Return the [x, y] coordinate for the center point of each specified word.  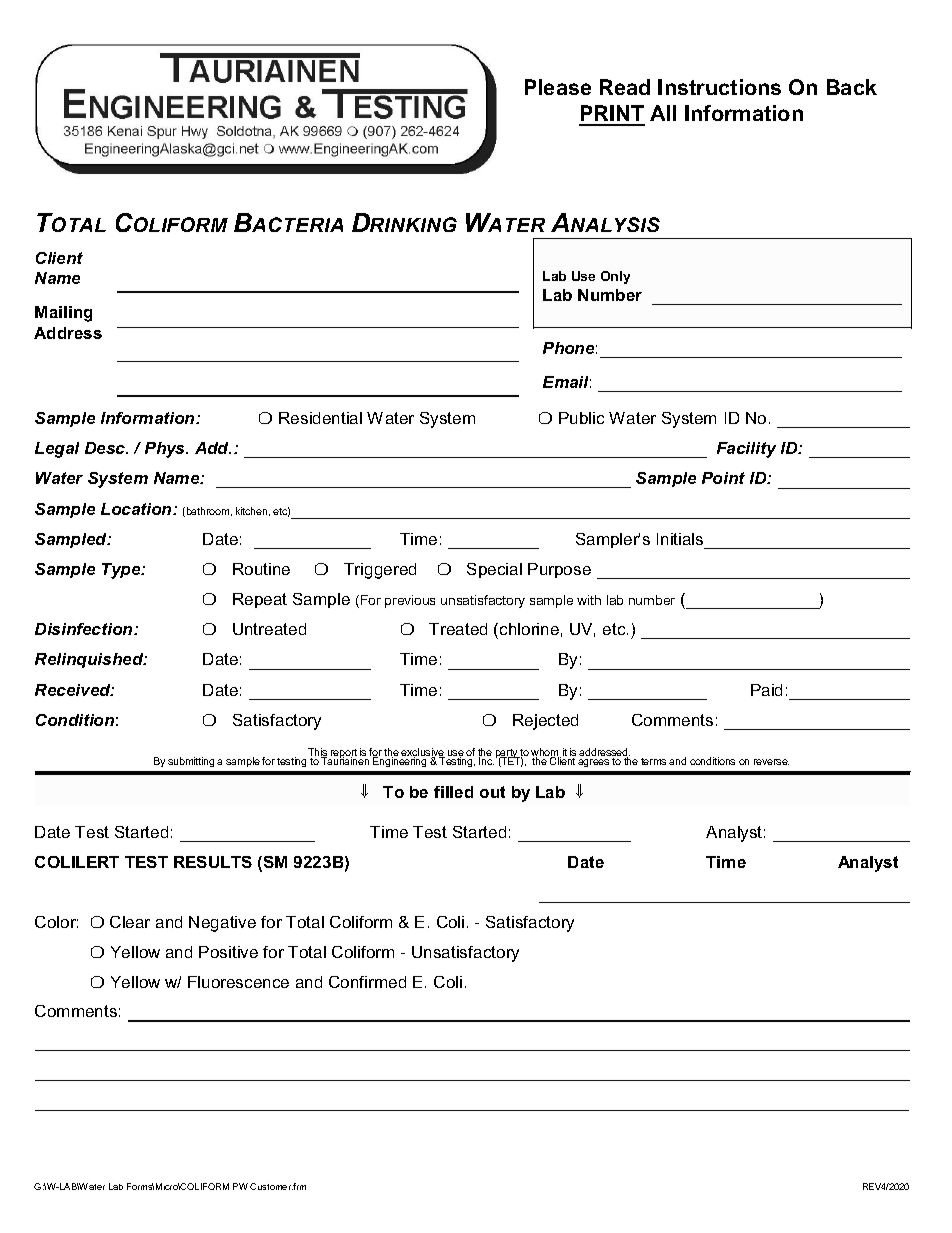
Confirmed [367, 982]
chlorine [529, 629]
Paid [766, 690]
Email [567, 382]
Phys [166, 450]
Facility [746, 450]
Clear [130, 922]
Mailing [63, 314]
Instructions [719, 87]
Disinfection [85, 629]
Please [558, 87]
